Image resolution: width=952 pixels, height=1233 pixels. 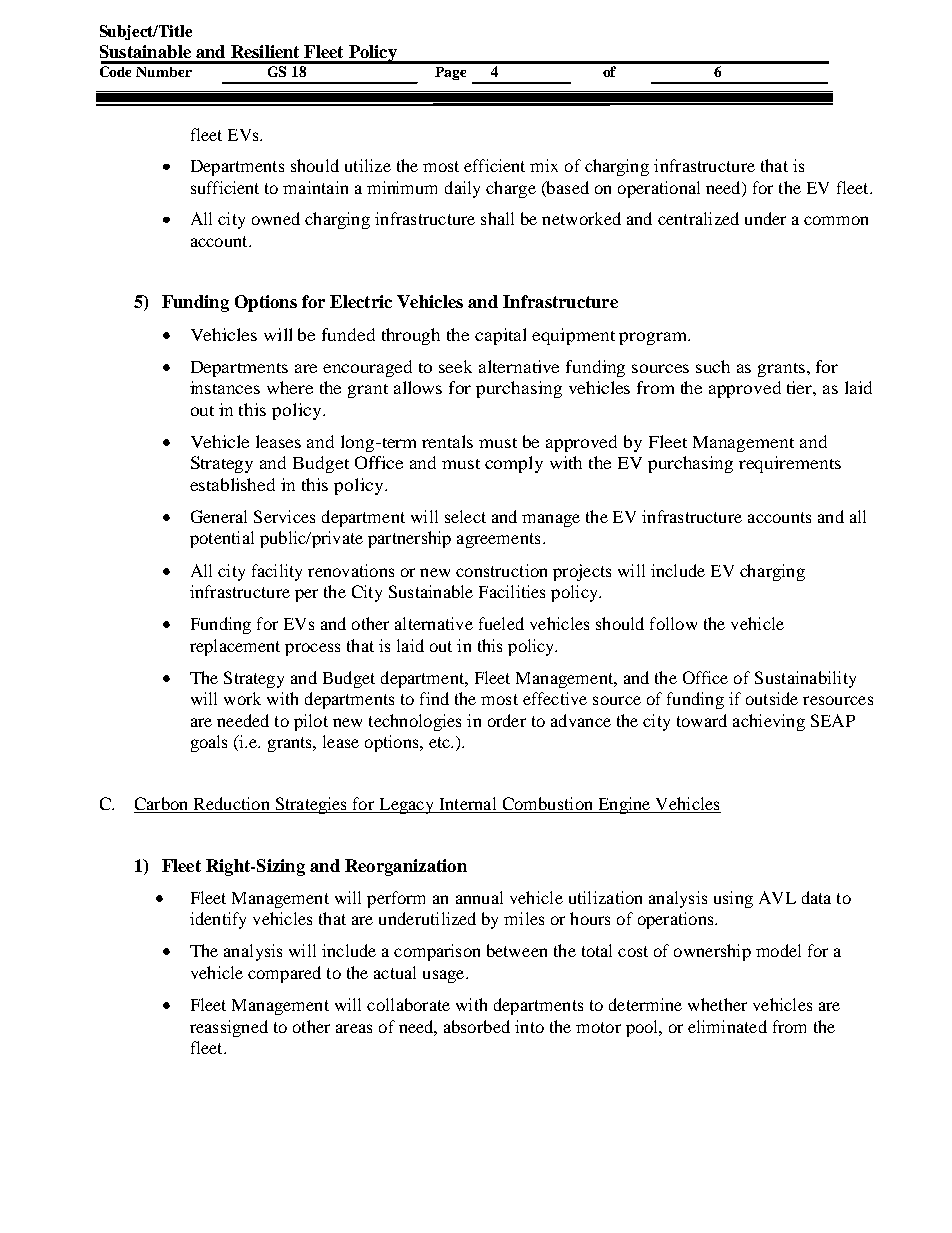 What do you see at coordinates (468, 805) in the document?
I see `Internal` at bounding box center [468, 805].
